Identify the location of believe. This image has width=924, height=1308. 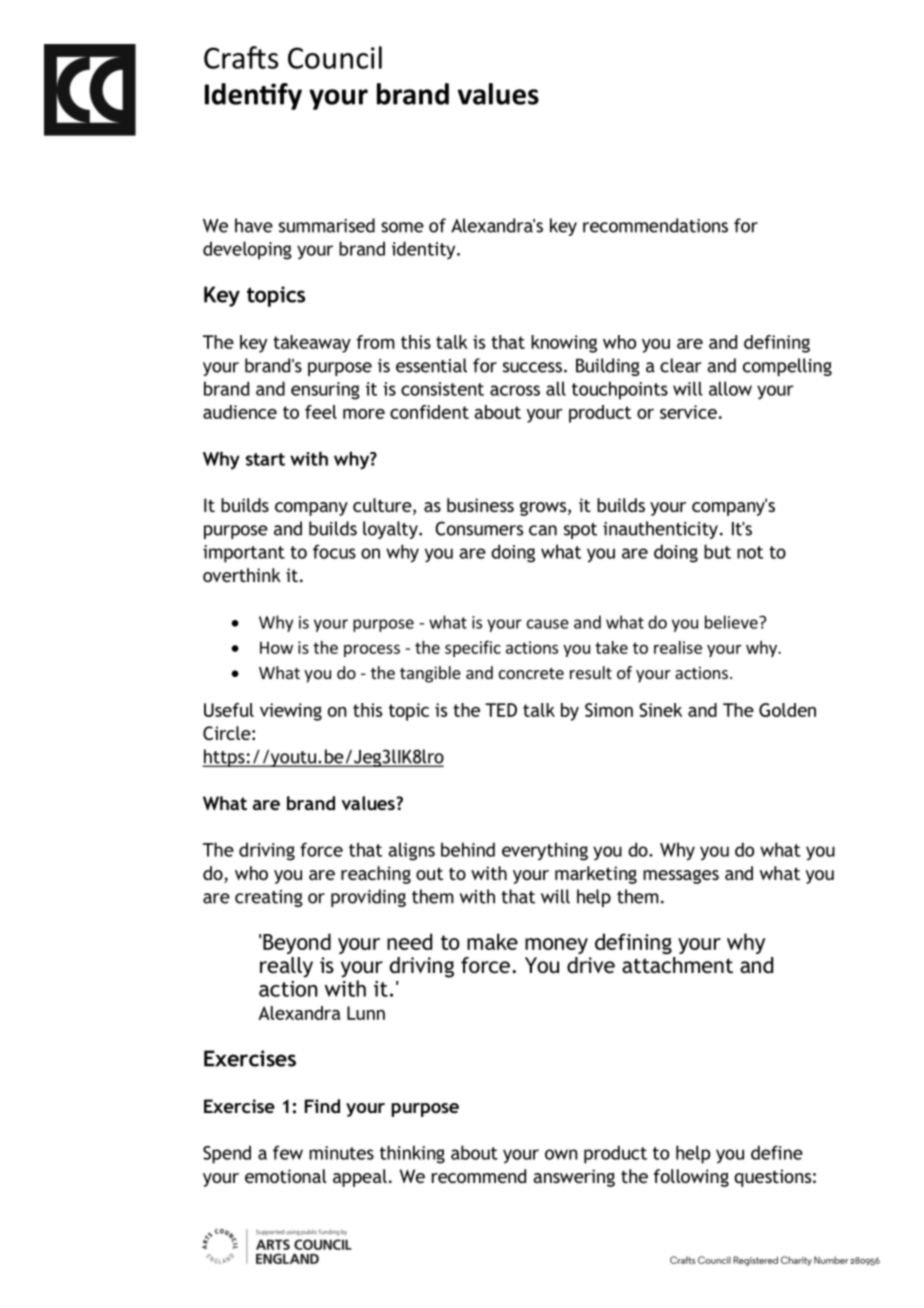
(732, 622).
